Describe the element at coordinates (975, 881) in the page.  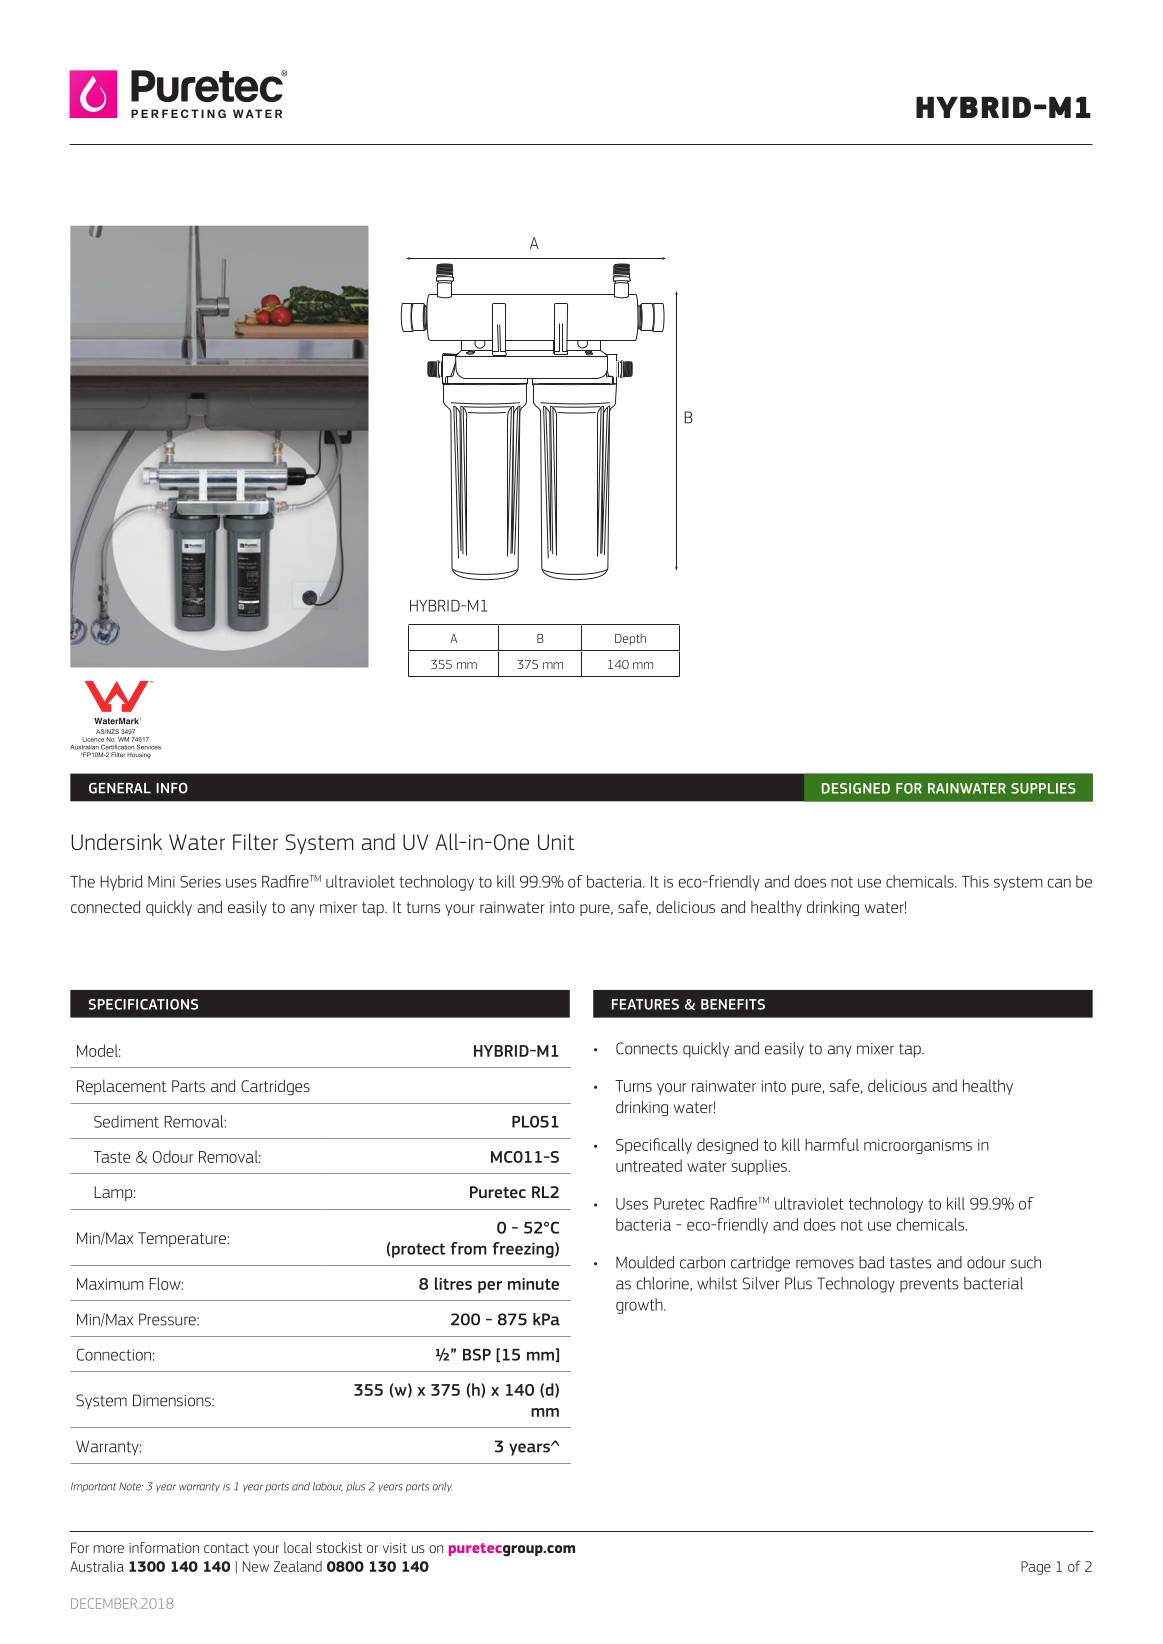
I see `This` at that location.
